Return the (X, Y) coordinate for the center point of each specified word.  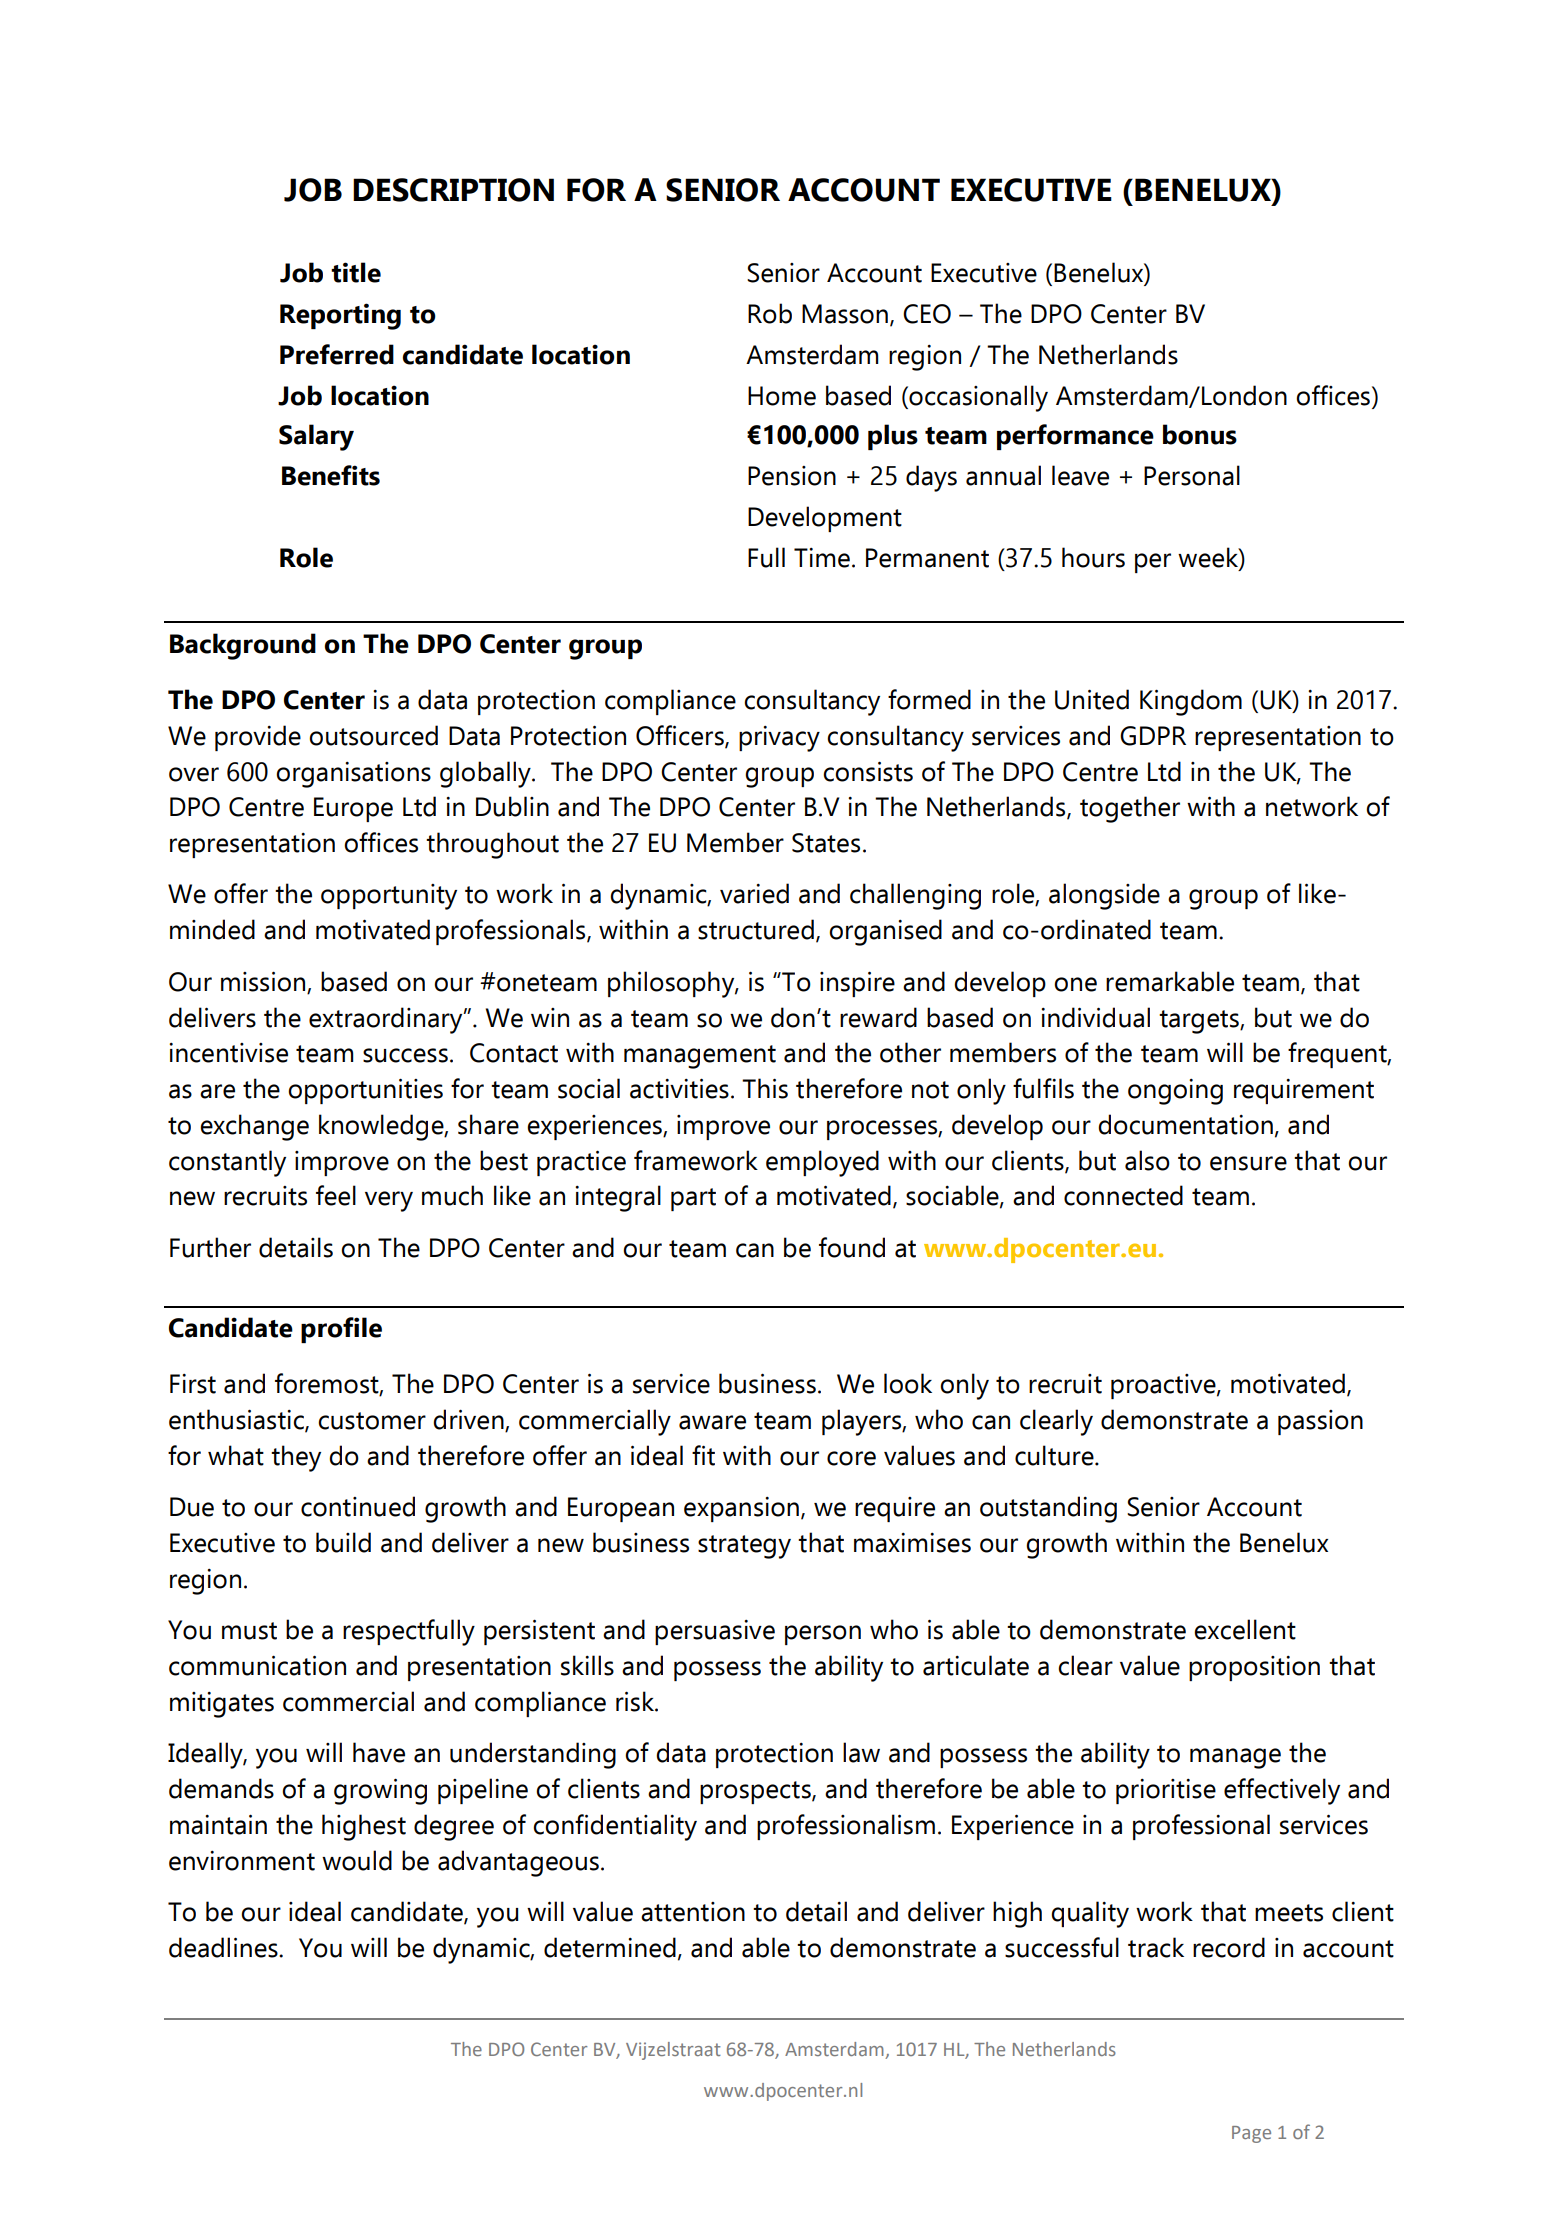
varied (754, 893)
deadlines (224, 1947)
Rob (770, 313)
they (296, 1458)
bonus (1200, 434)
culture (1055, 1455)
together (1130, 809)
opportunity (389, 897)
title (356, 272)
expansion (741, 1509)
